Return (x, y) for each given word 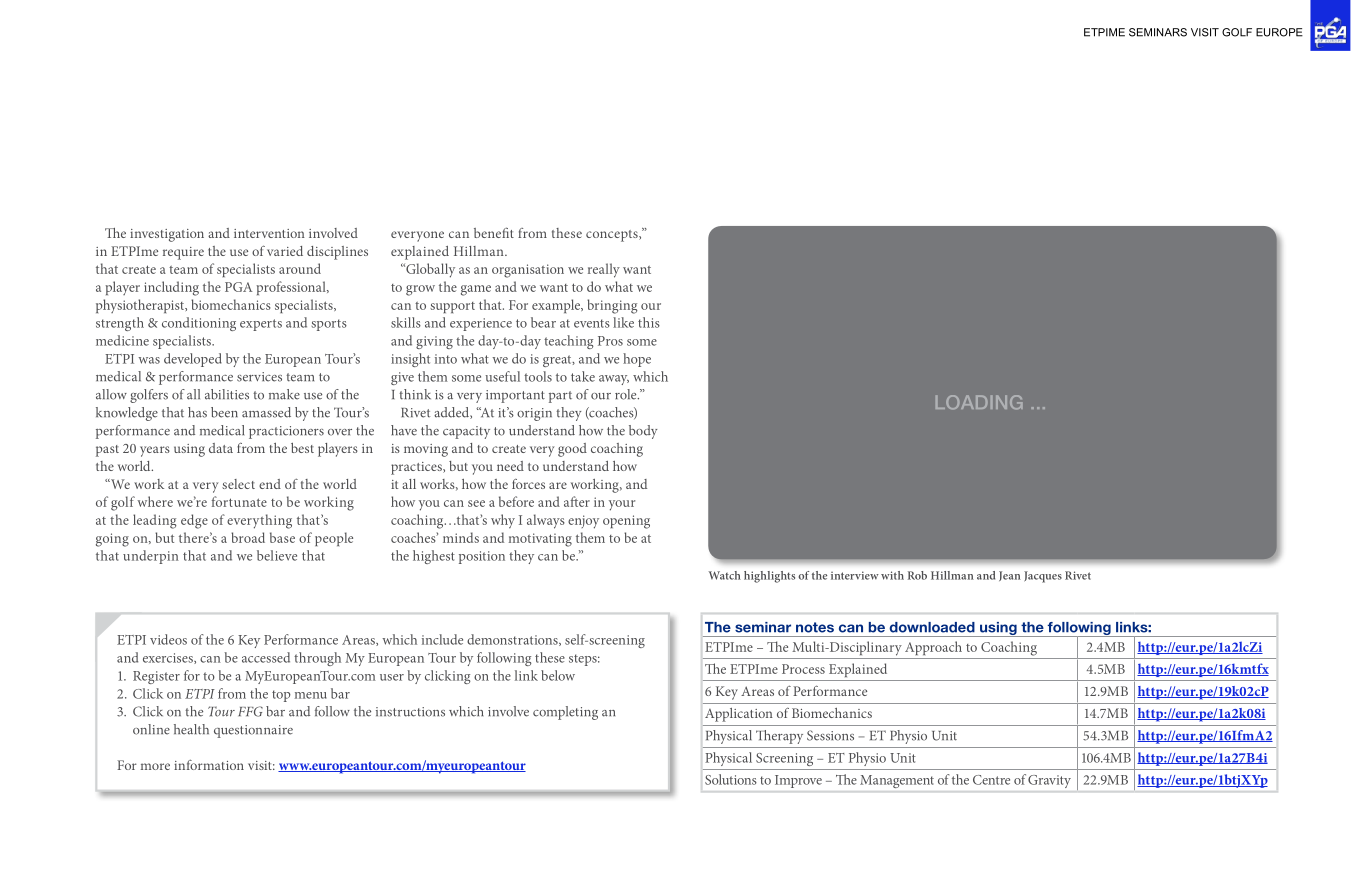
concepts (613, 236)
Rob (917, 575)
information (209, 765)
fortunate (239, 501)
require (183, 253)
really (604, 270)
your (622, 505)
